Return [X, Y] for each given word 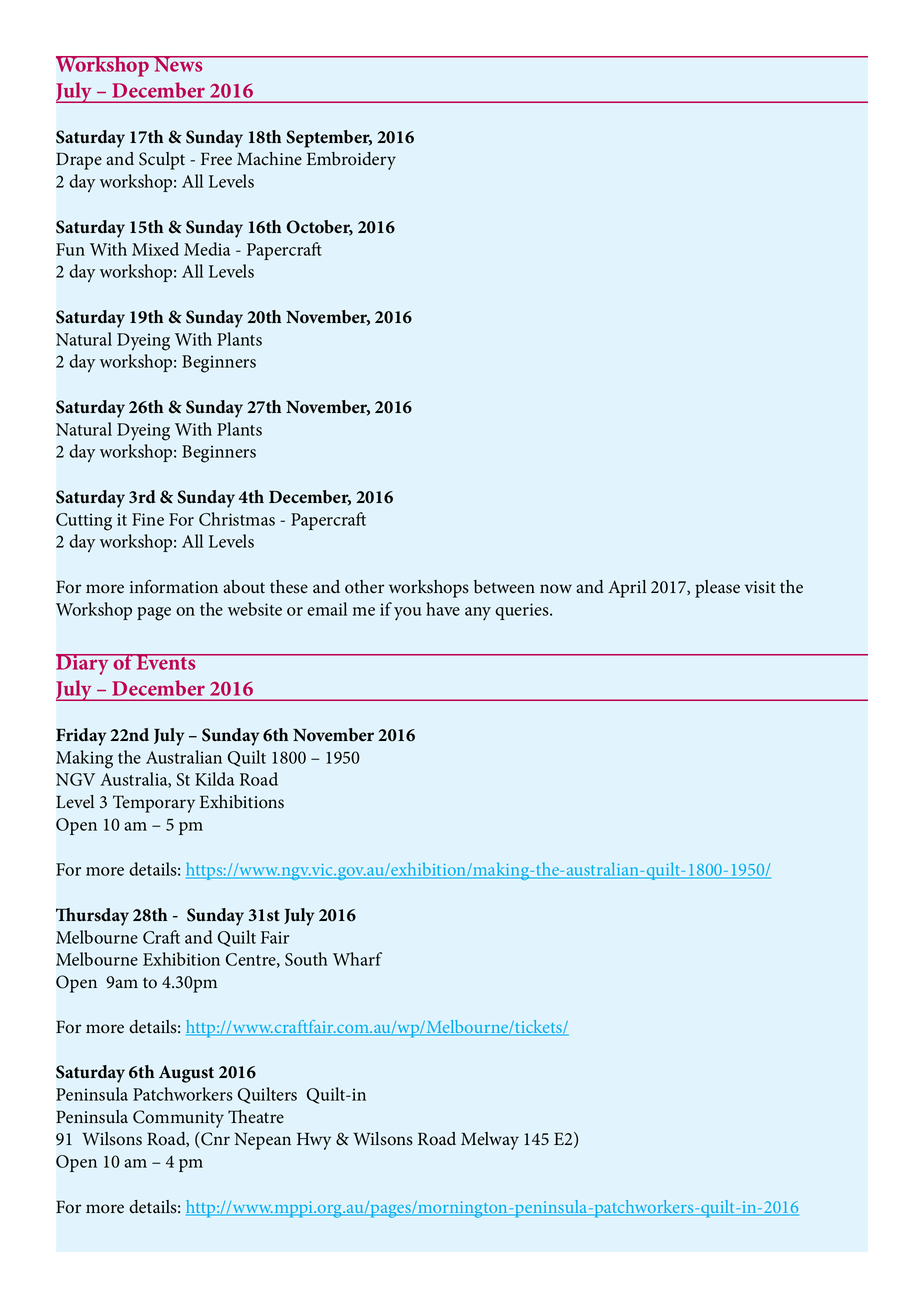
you [408, 614]
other [364, 587]
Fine [148, 519]
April [627, 589]
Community [178, 1119]
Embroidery [351, 161]
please [717, 589]
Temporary [154, 804]
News [178, 64]
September [329, 139]
